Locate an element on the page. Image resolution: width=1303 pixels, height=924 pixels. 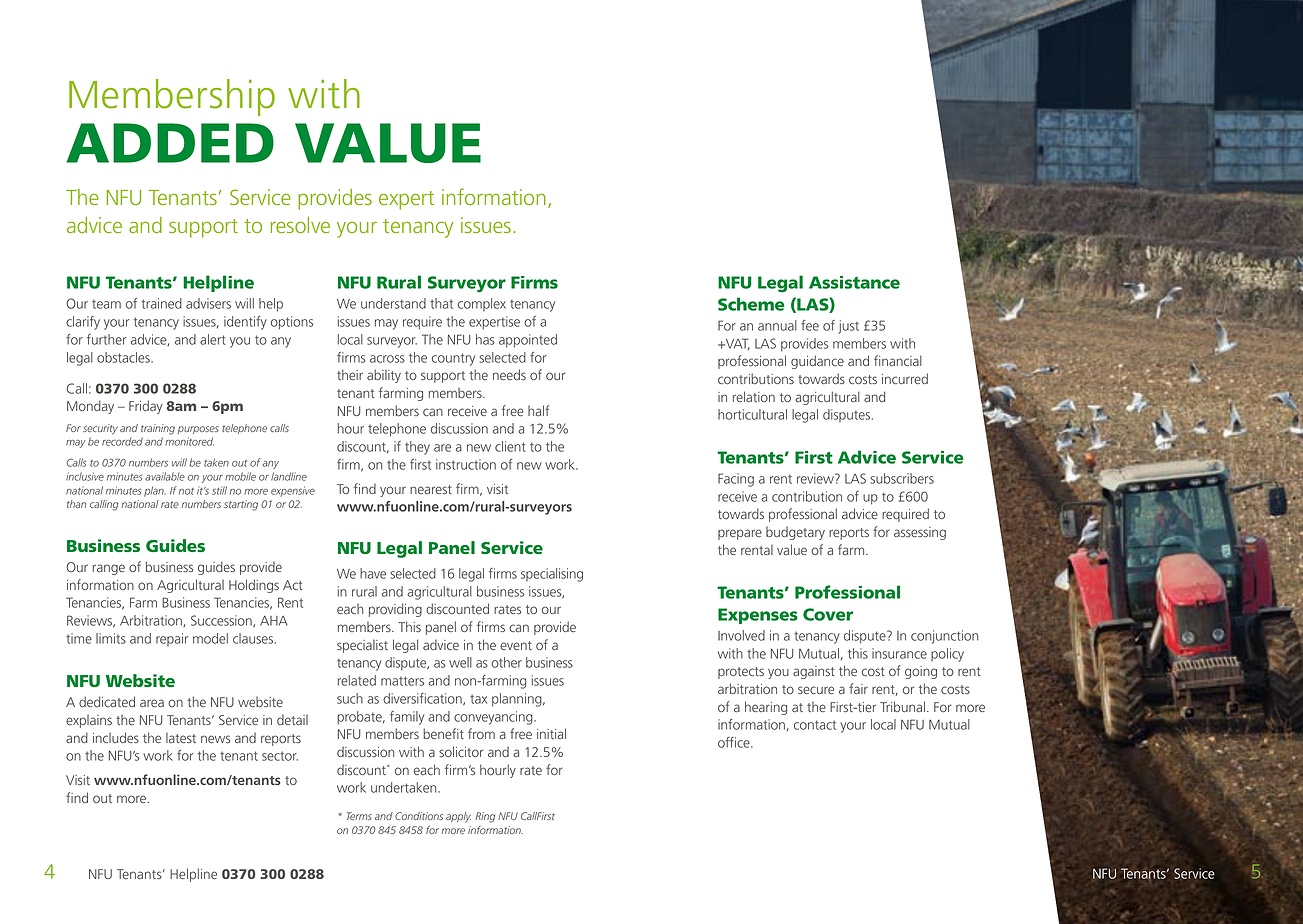
resolve is located at coordinates (300, 225).
